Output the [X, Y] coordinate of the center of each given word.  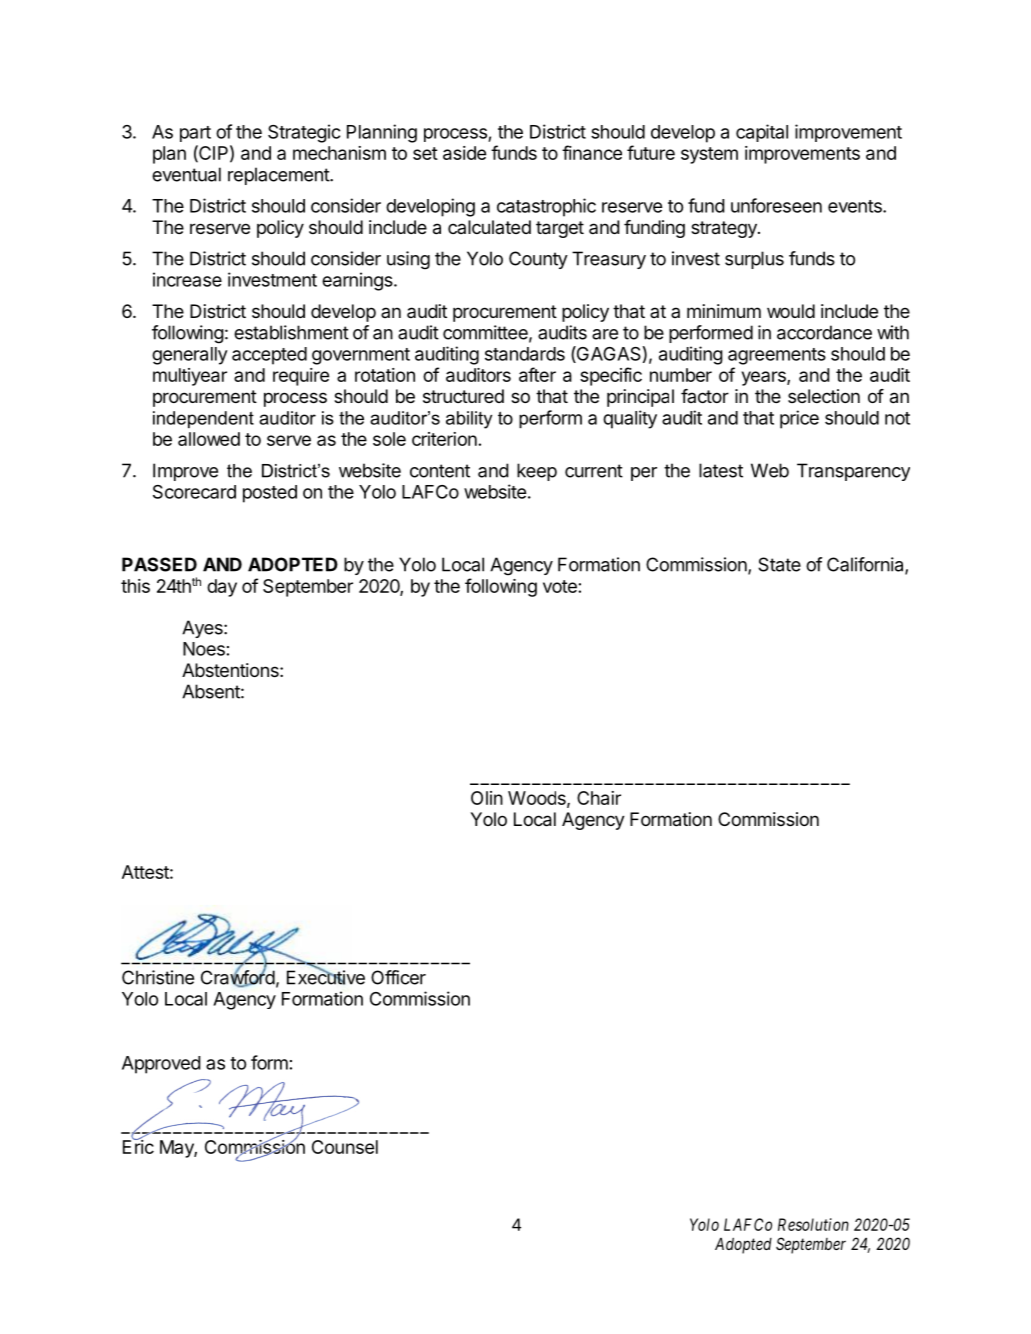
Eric [138, 1146]
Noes [204, 649]
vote [560, 586]
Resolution [813, 1224]
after [537, 374]
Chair [599, 798]
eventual [186, 174]
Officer [398, 977]
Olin [487, 798]
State [779, 564]
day [222, 588]
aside [464, 153]
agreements [777, 356]
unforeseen [776, 205]
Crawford [238, 977]
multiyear [190, 377]
